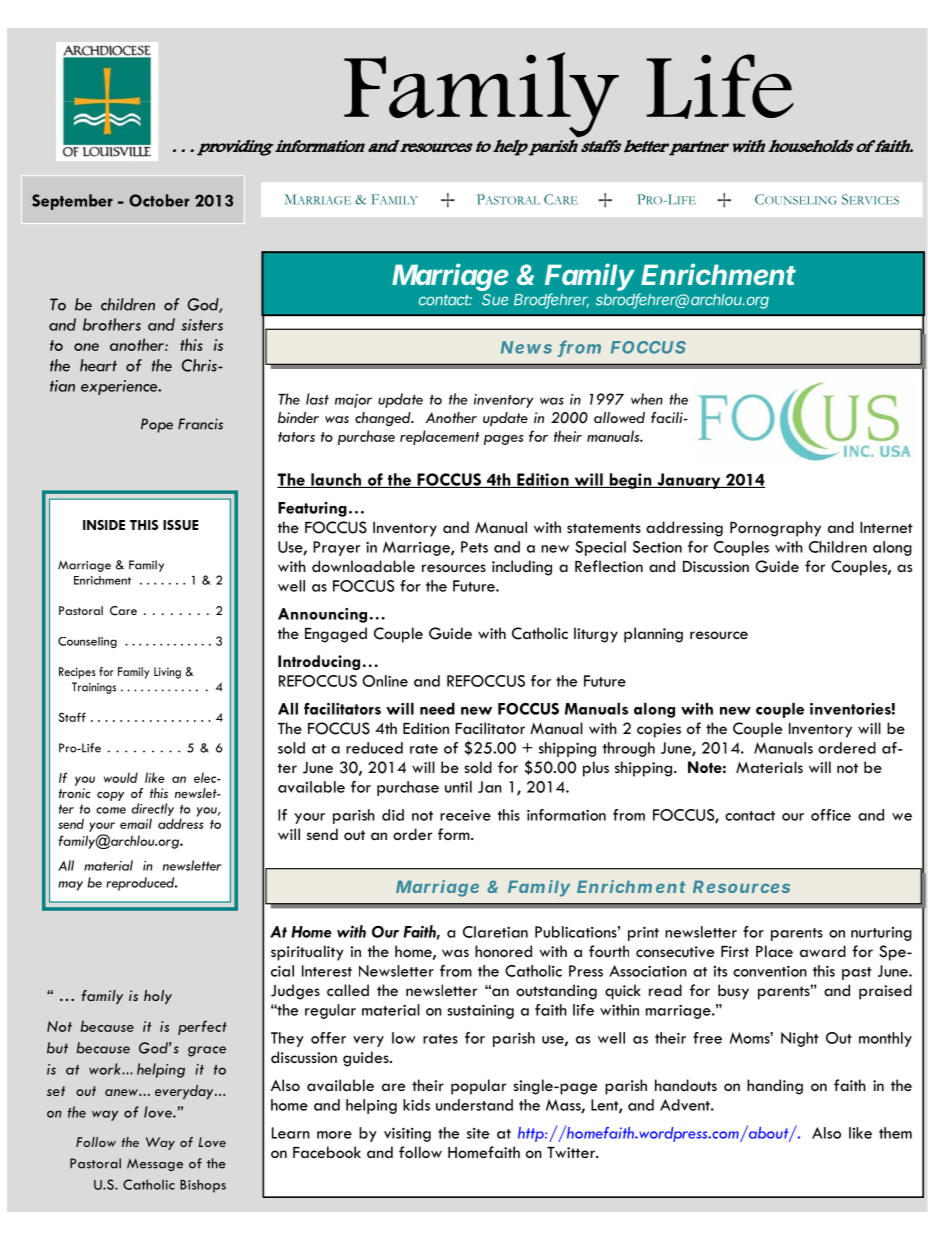  I want to click on sisters, so click(202, 325).
